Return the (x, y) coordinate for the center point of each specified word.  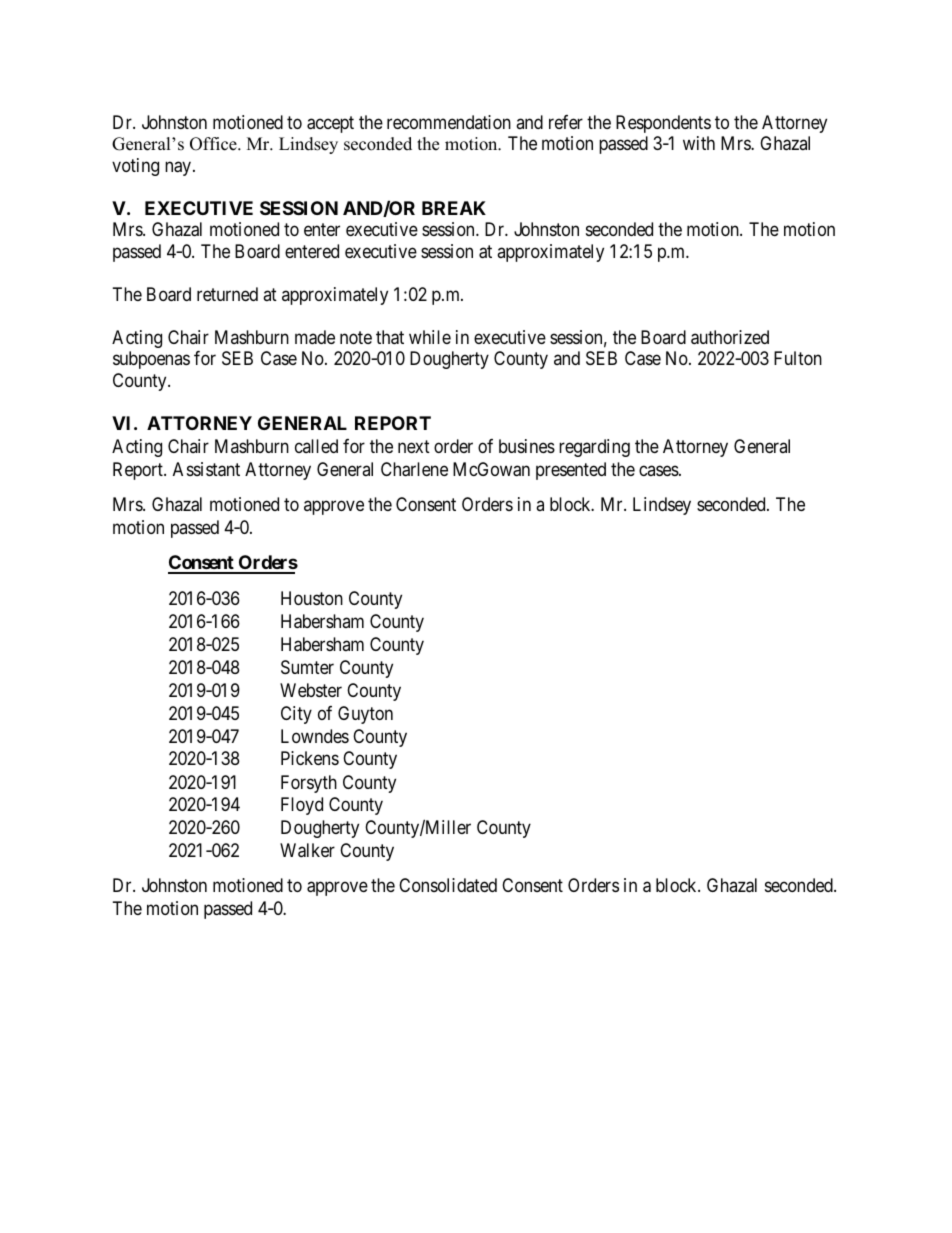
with (699, 143)
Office (214, 144)
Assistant (206, 469)
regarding (594, 448)
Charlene (414, 469)
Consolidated (448, 885)
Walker (307, 850)
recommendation (449, 122)
